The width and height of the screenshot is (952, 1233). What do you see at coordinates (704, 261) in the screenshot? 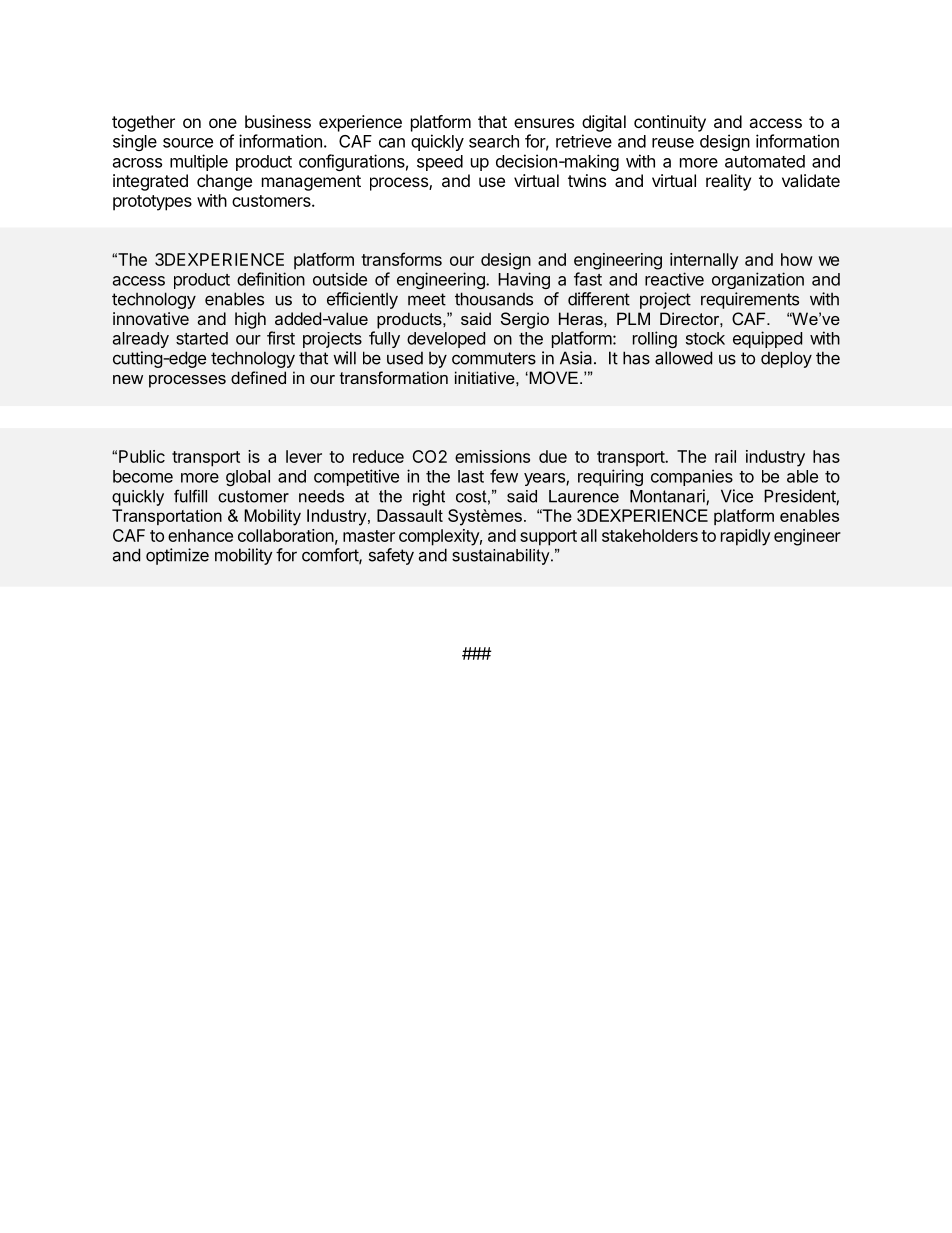
I see `internally` at bounding box center [704, 261].
